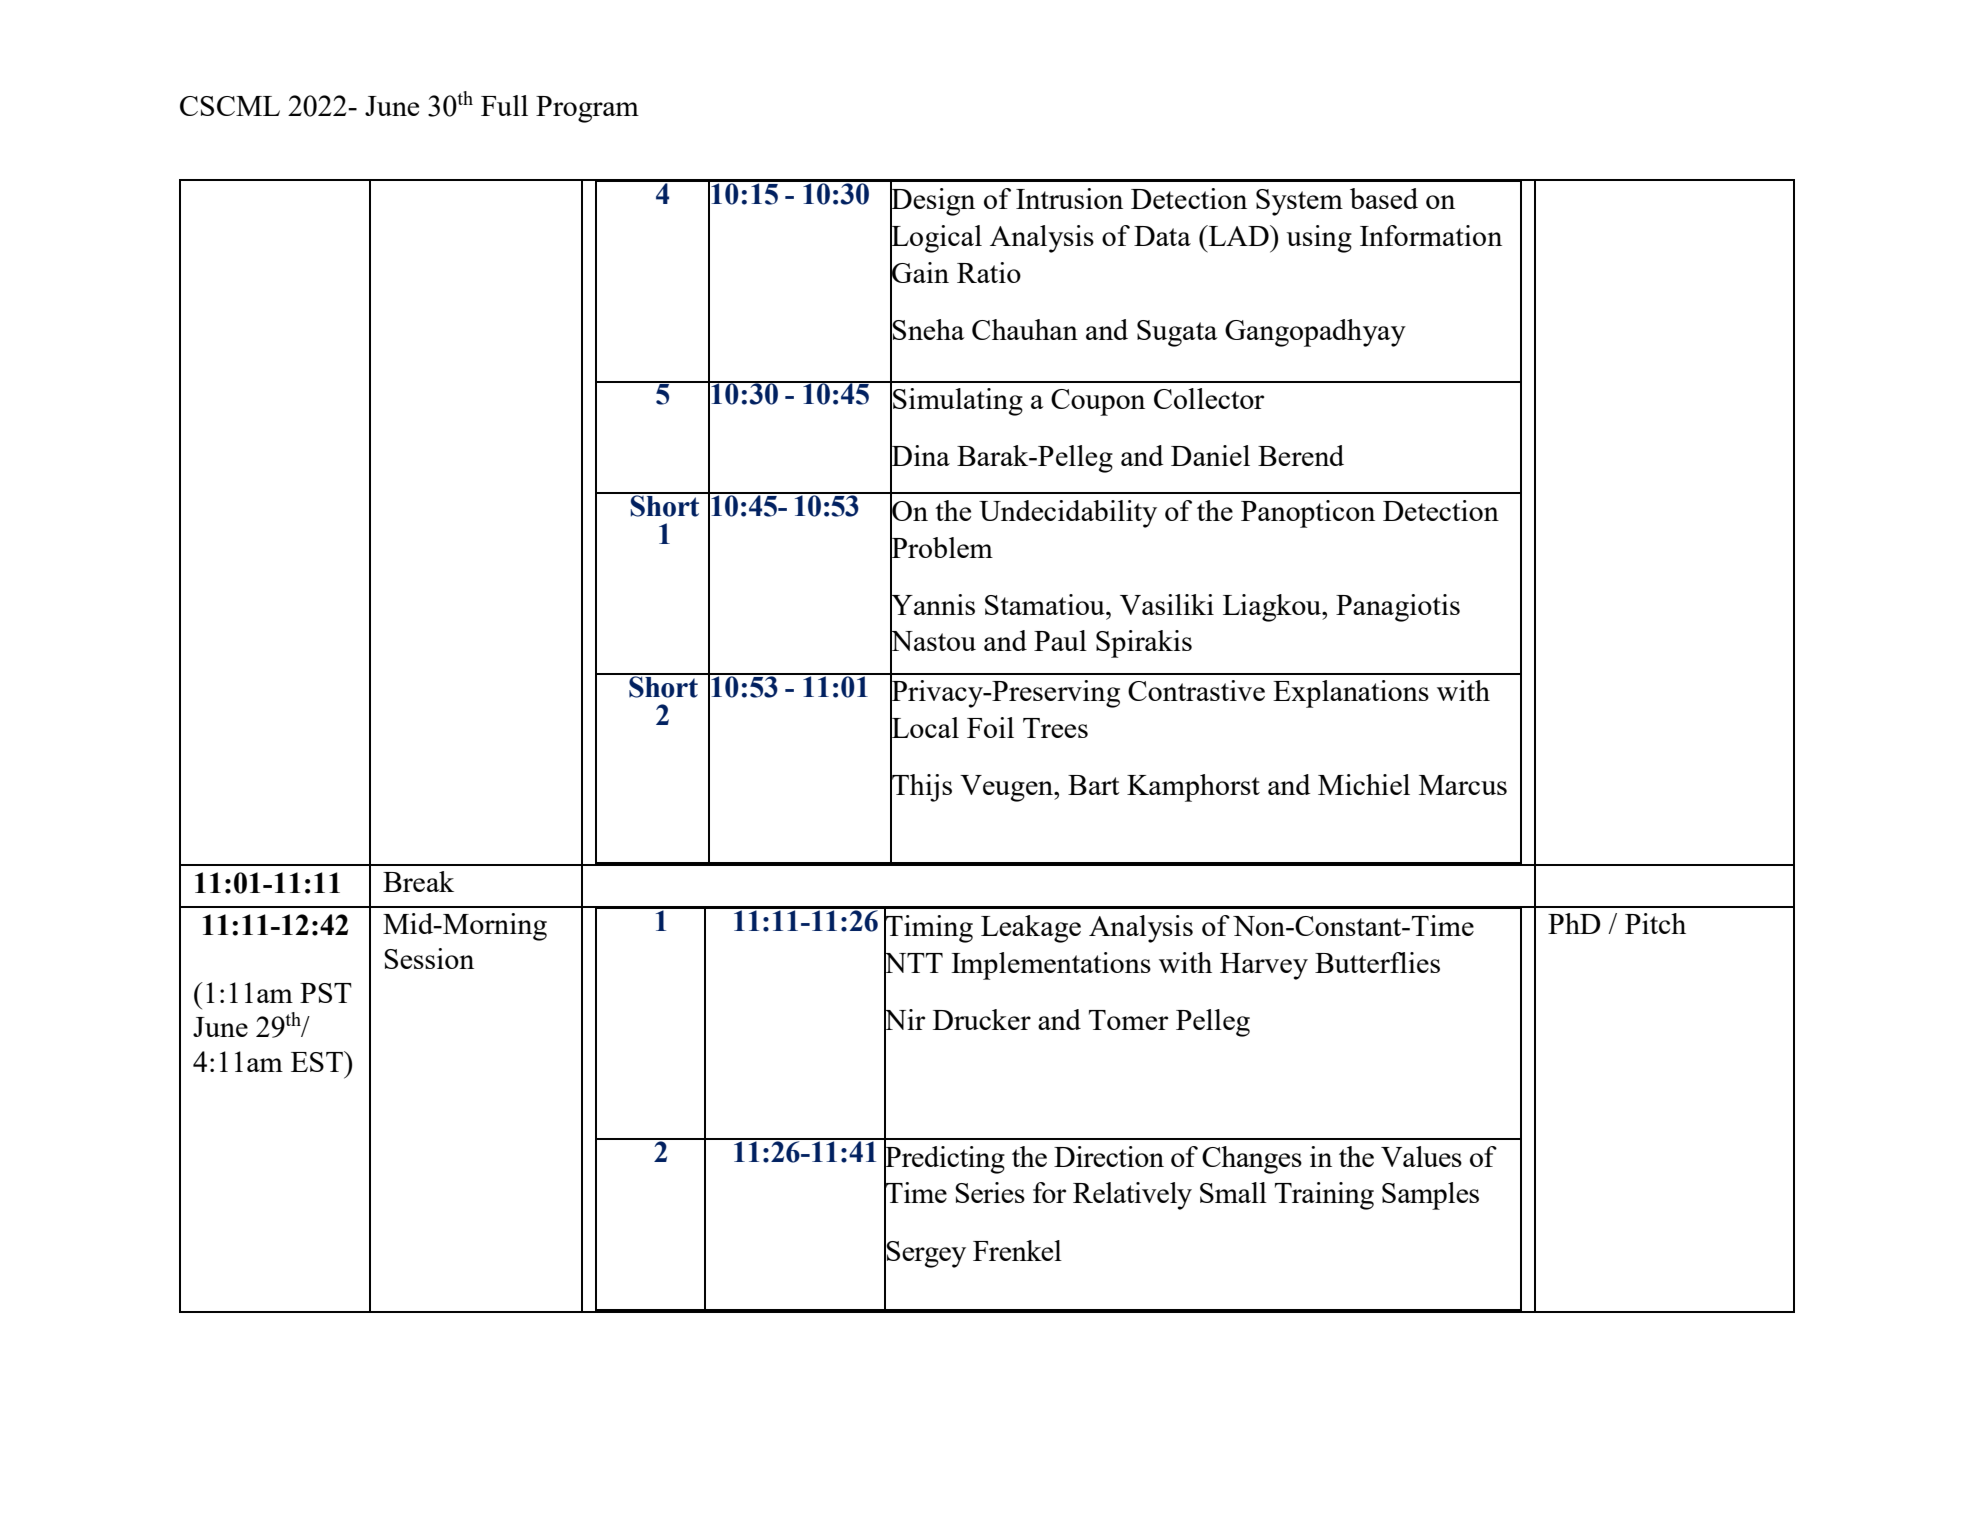 The image size is (1972, 1523). I want to click on Break, so click(418, 881).
